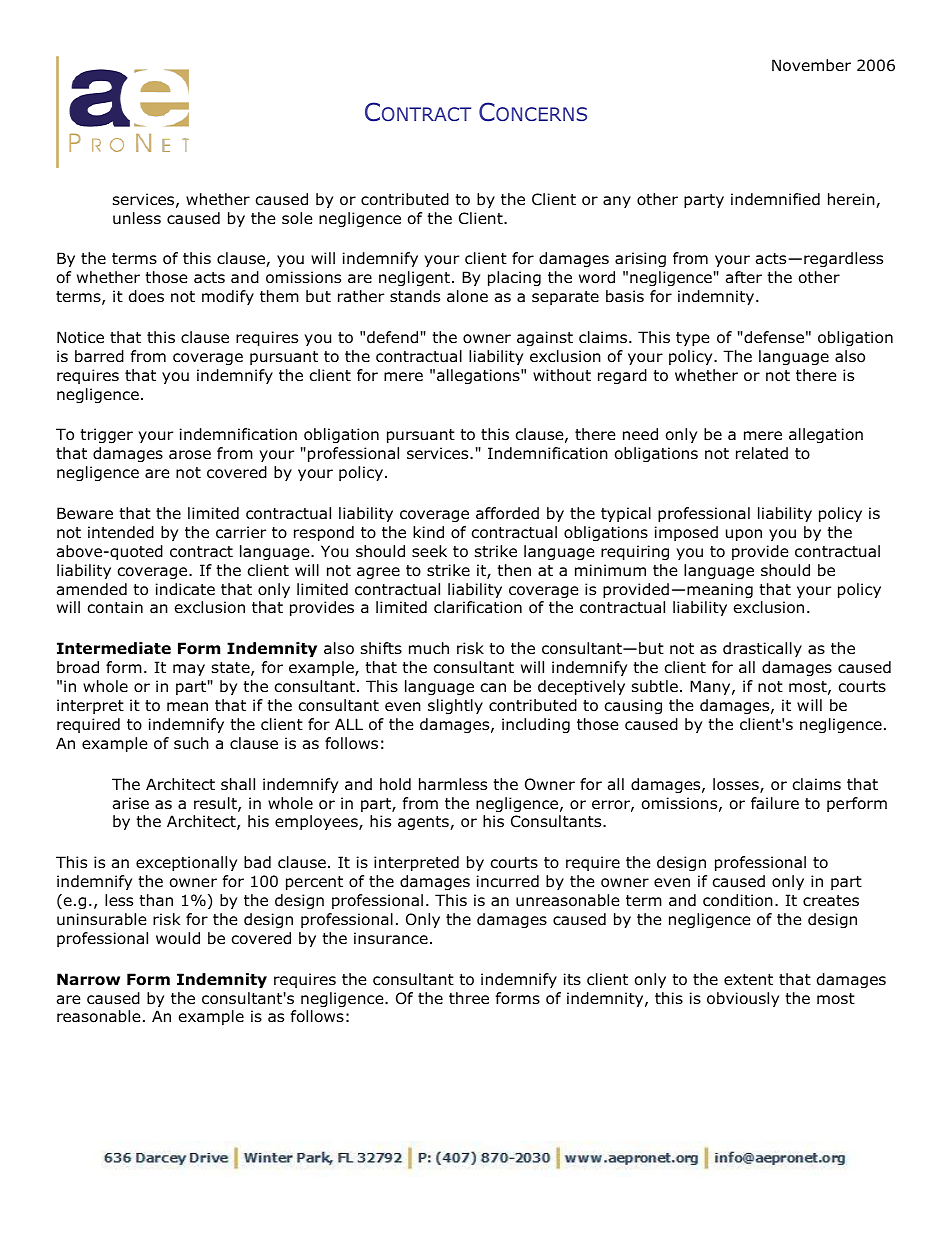 The image size is (952, 1233). I want to click on slightly, so click(455, 706).
